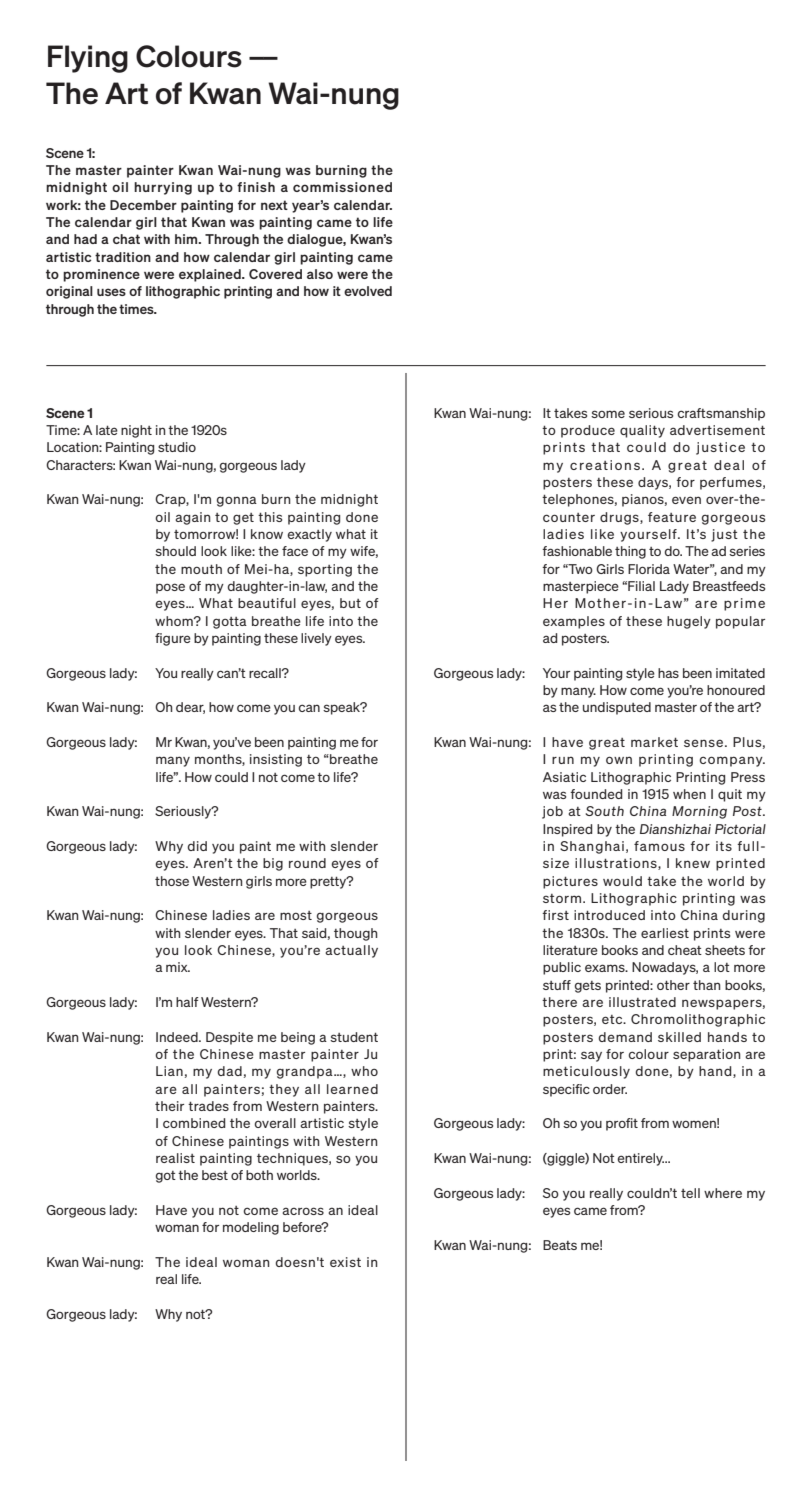 Image resolution: width=812 pixels, height=1512 pixels. Describe the element at coordinates (690, 1193) in the page. I see `tell` at that location.
